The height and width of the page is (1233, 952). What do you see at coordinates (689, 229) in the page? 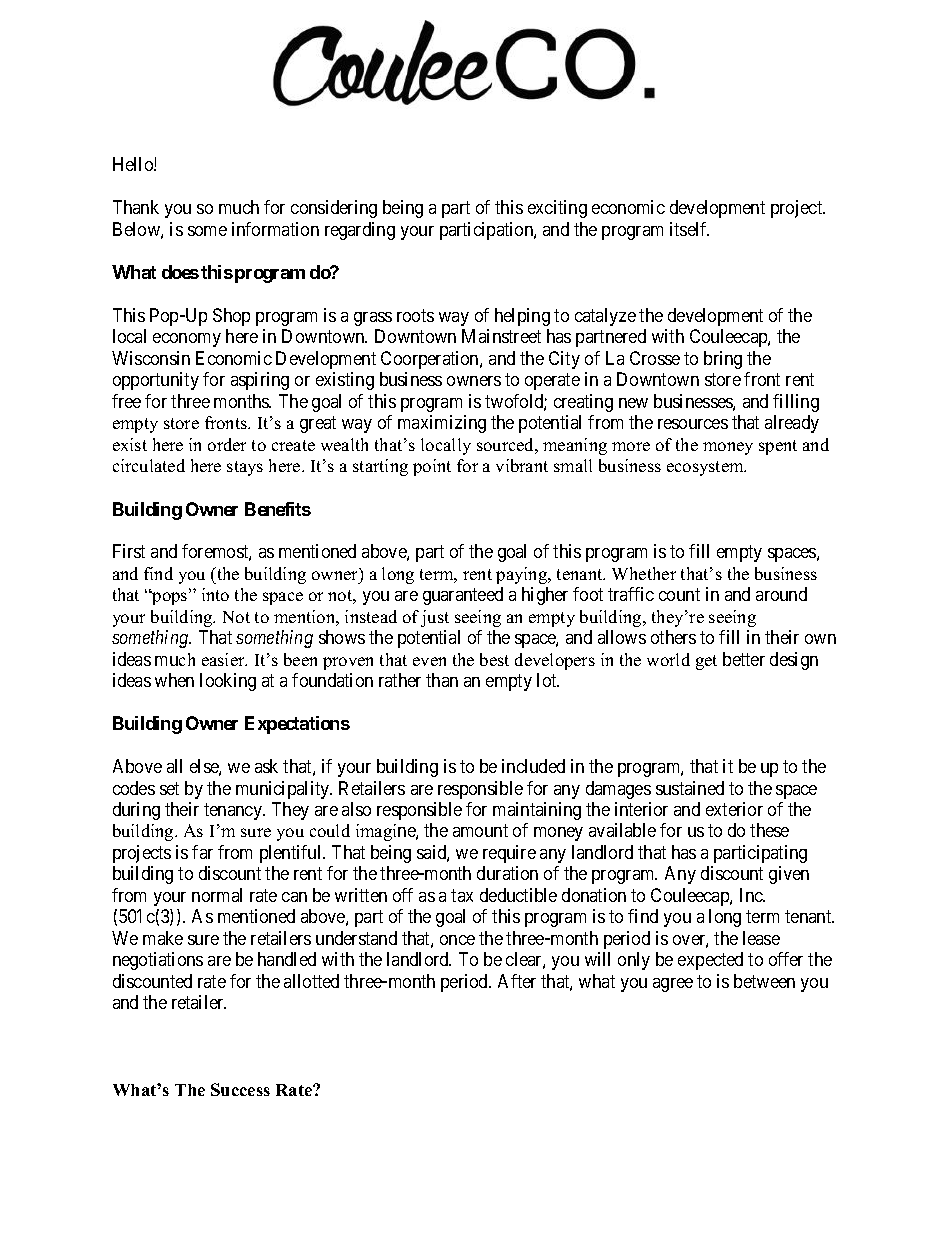
I see `itself` at bounding box center [689, 229].
